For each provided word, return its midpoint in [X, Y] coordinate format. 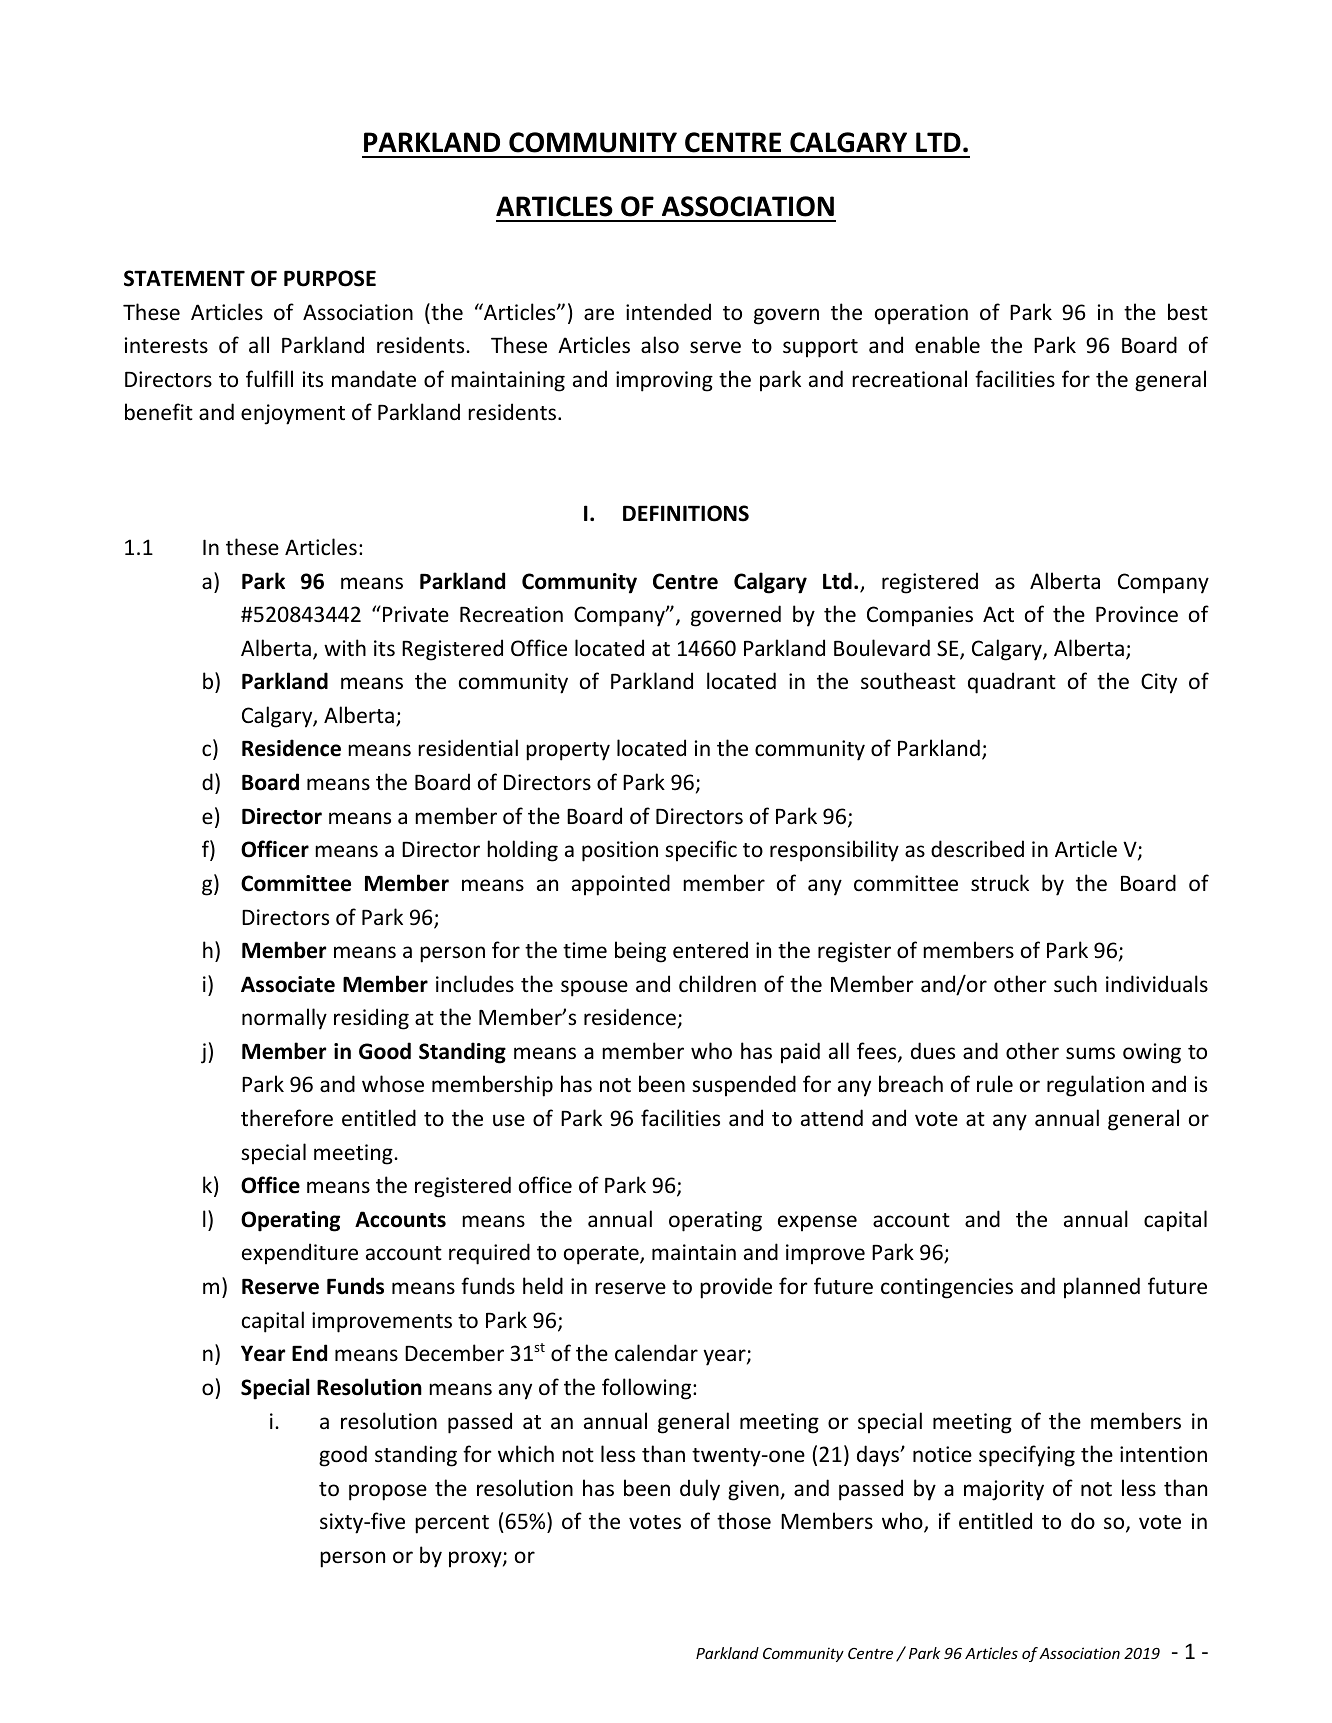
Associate [288, 984]
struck [1000, 883]
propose [388, 1492]
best [1188, 311]
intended [668, 312]
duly [700, 1490]
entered [710, 950]
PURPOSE [330, 278]
